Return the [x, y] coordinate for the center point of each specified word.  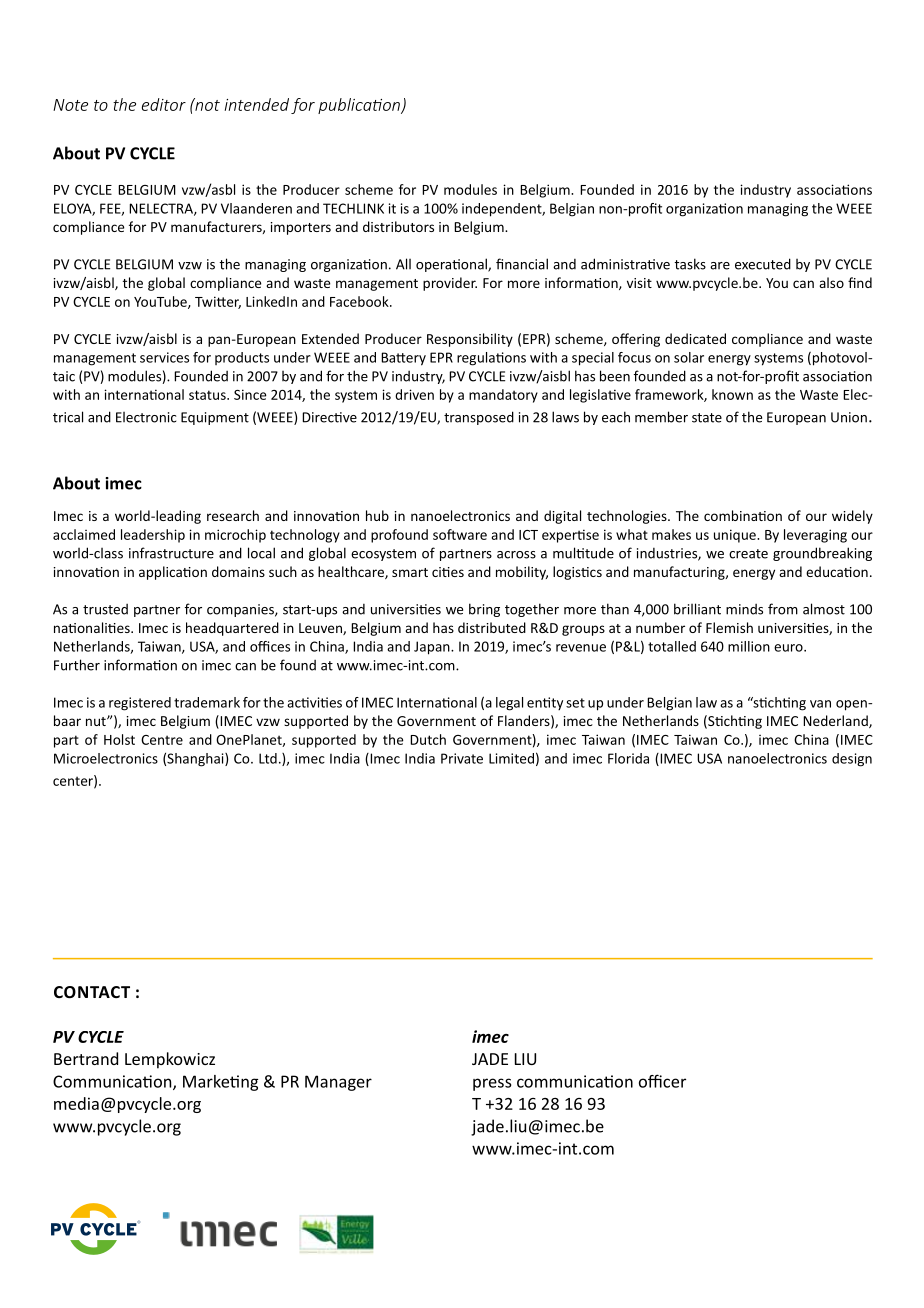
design [852, 760]
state [707, 418]
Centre [162, 740]
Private [462, 758]
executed [763, 264]
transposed [479, 418]
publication [360, 106]
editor [164, 104]
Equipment [215, 418]
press [492, 1084]
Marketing [220, 1083]
